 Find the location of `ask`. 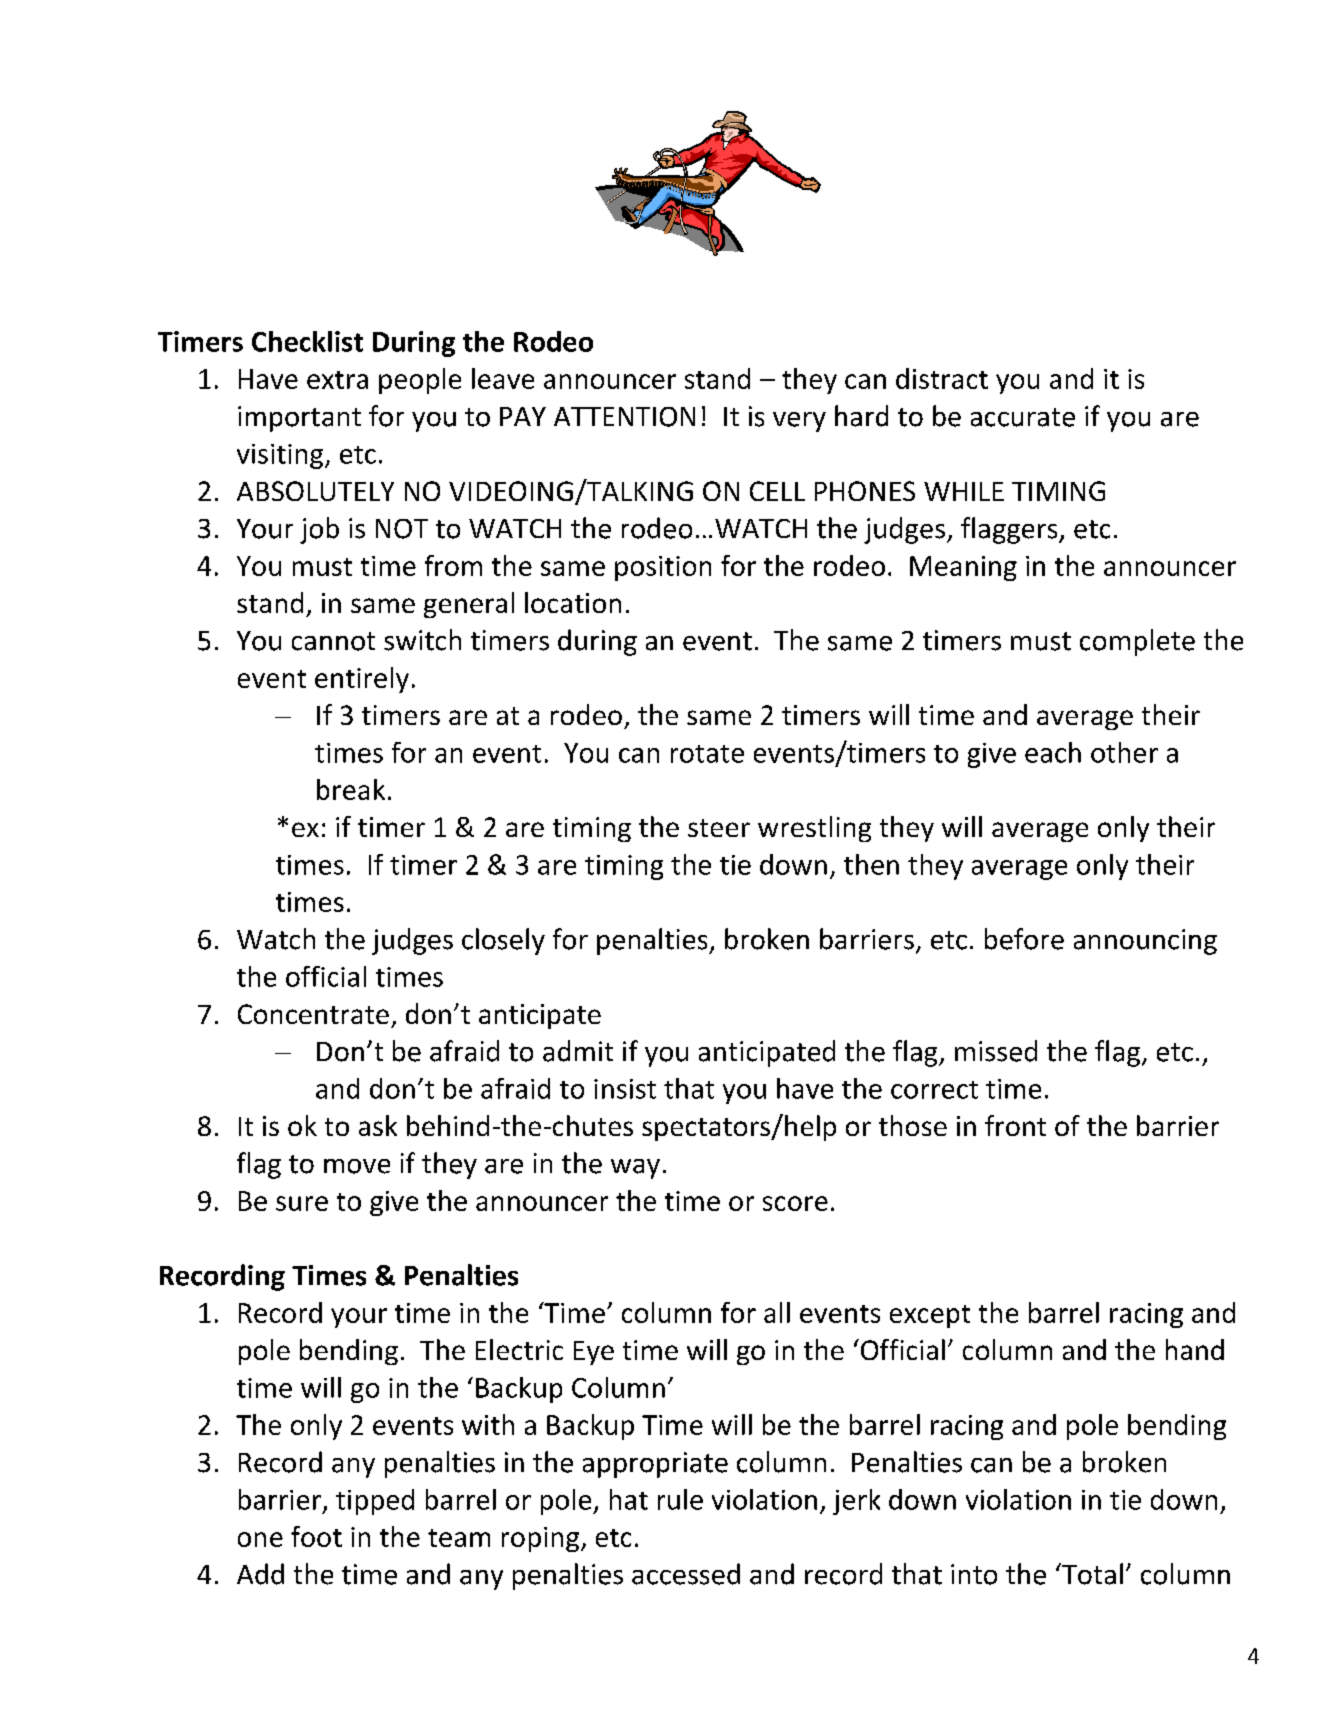

ask is located at coordinates (378, 1125).
